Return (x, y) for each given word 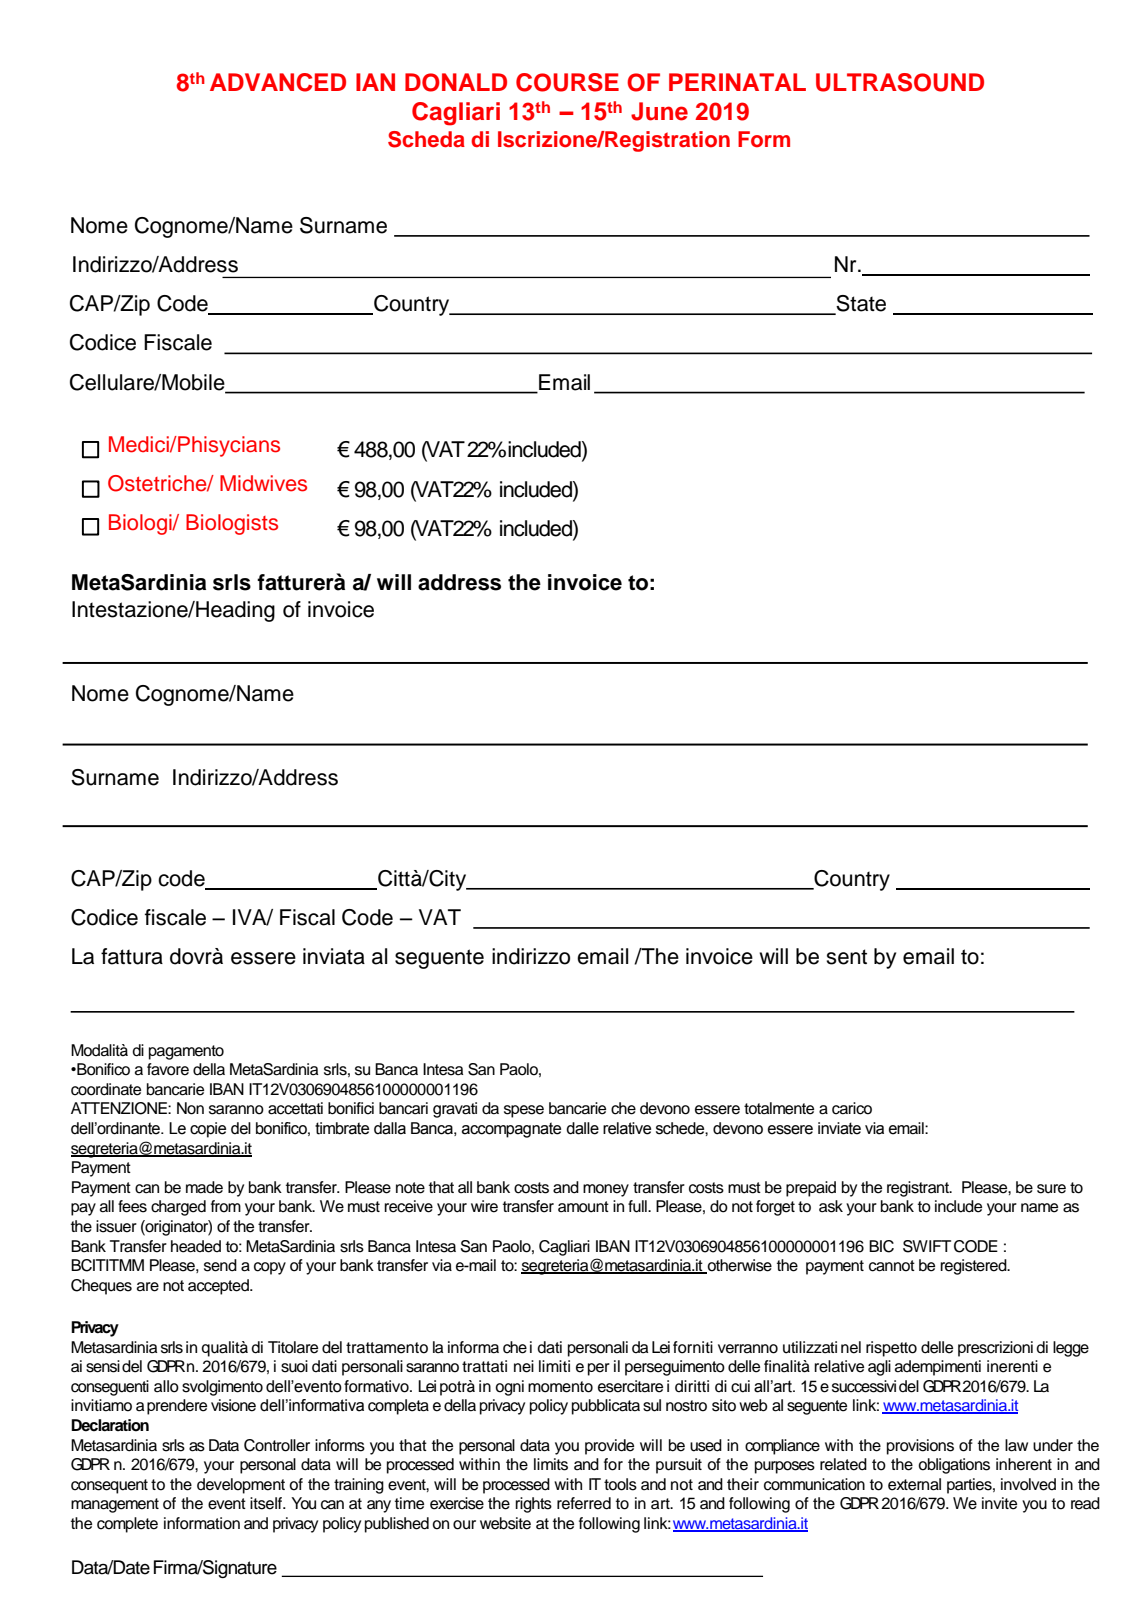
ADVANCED (278, 82)
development (241, 1486)
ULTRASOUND (900, 82)
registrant (919, 1189)
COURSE (567, 82)
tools (620, 1484)
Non (190, 1108)
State (860, 304)
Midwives (263, 483)
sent (846, 957)
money (606, 1190)
